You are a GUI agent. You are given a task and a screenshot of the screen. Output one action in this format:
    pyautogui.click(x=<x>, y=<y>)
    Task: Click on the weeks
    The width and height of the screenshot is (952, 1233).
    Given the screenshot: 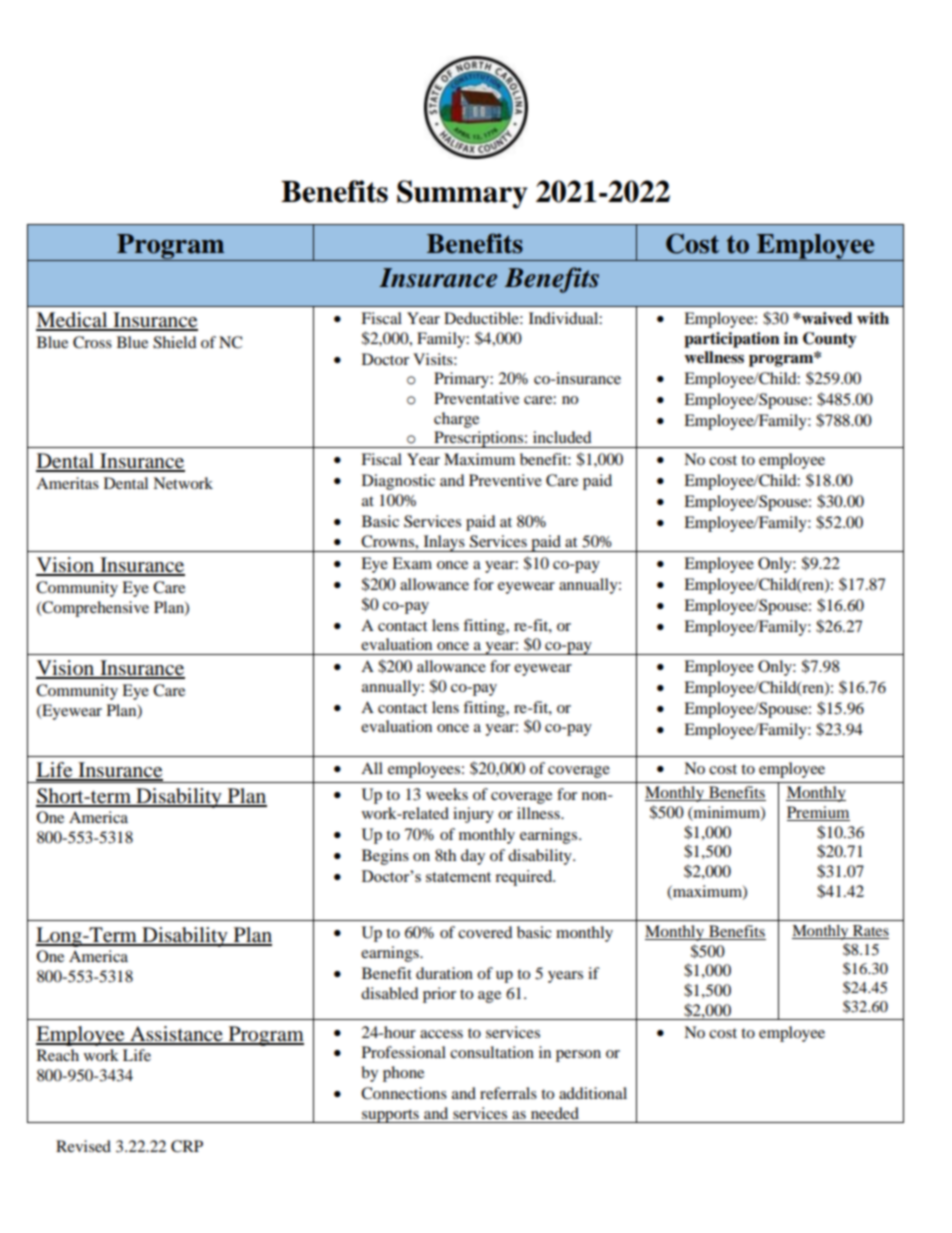 What is the action you would take?
    pyautogui.click(x=447, y=794)
